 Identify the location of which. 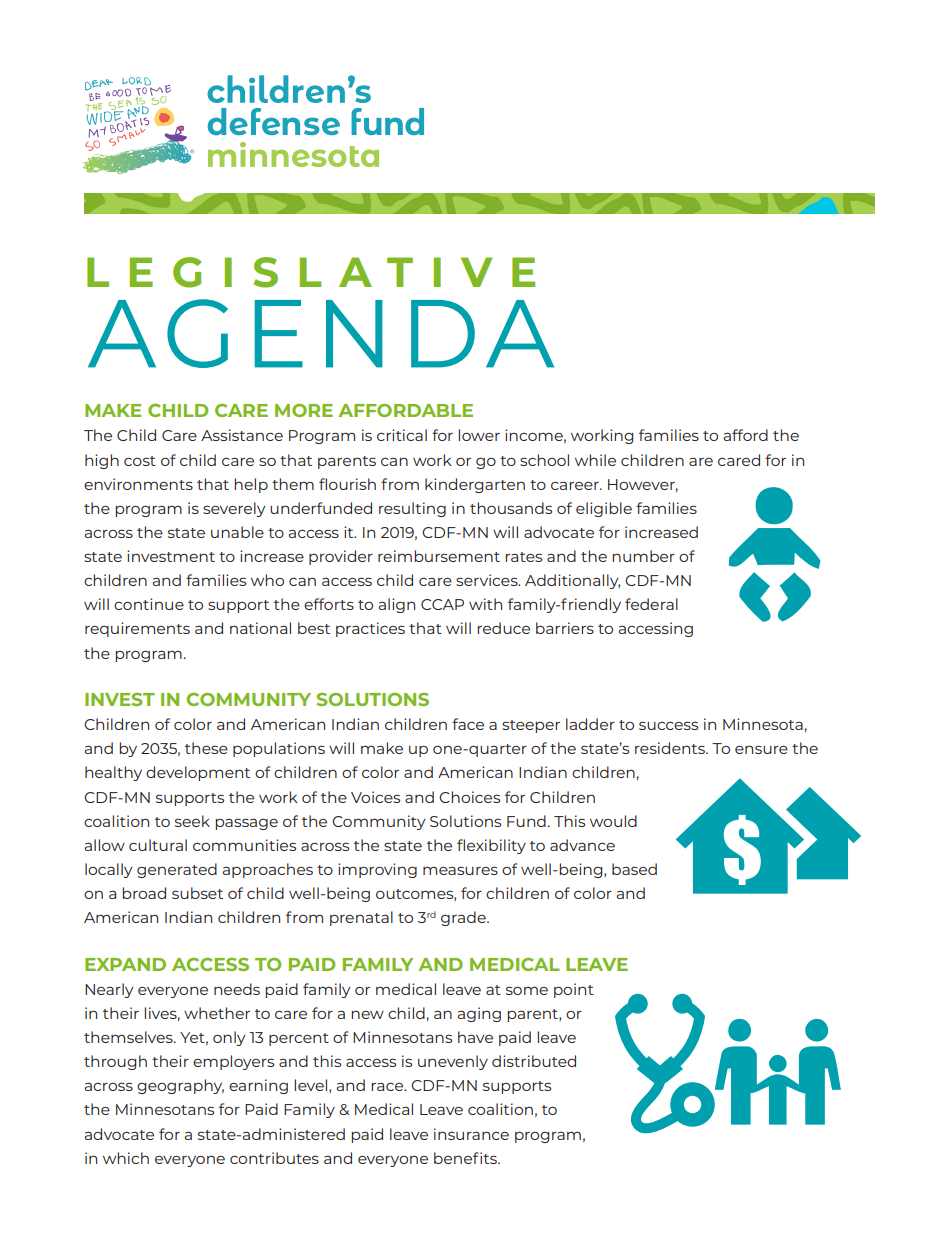
(126, 1158).
